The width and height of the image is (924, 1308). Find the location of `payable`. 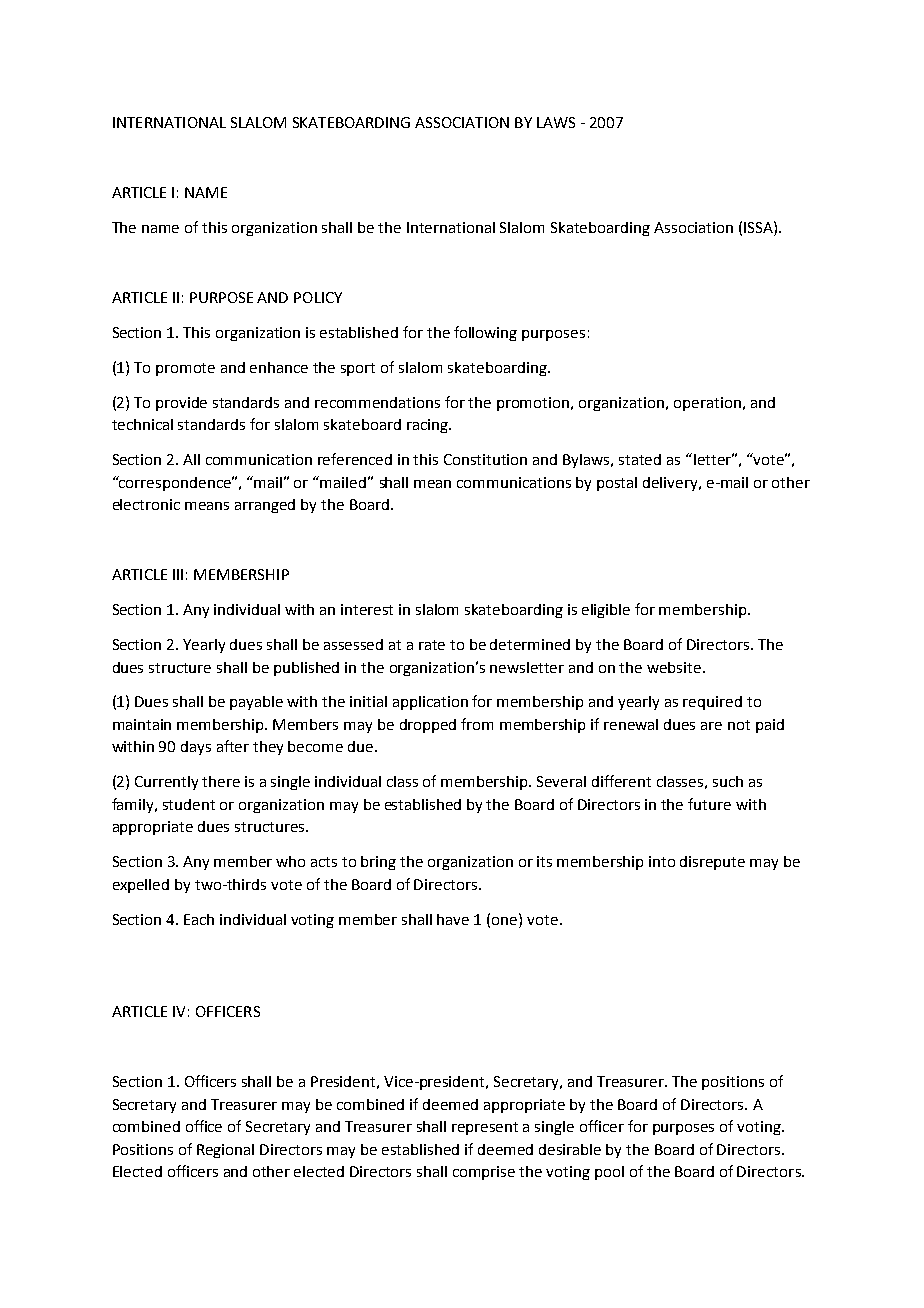

payable is located at coordinates (256, 703).
